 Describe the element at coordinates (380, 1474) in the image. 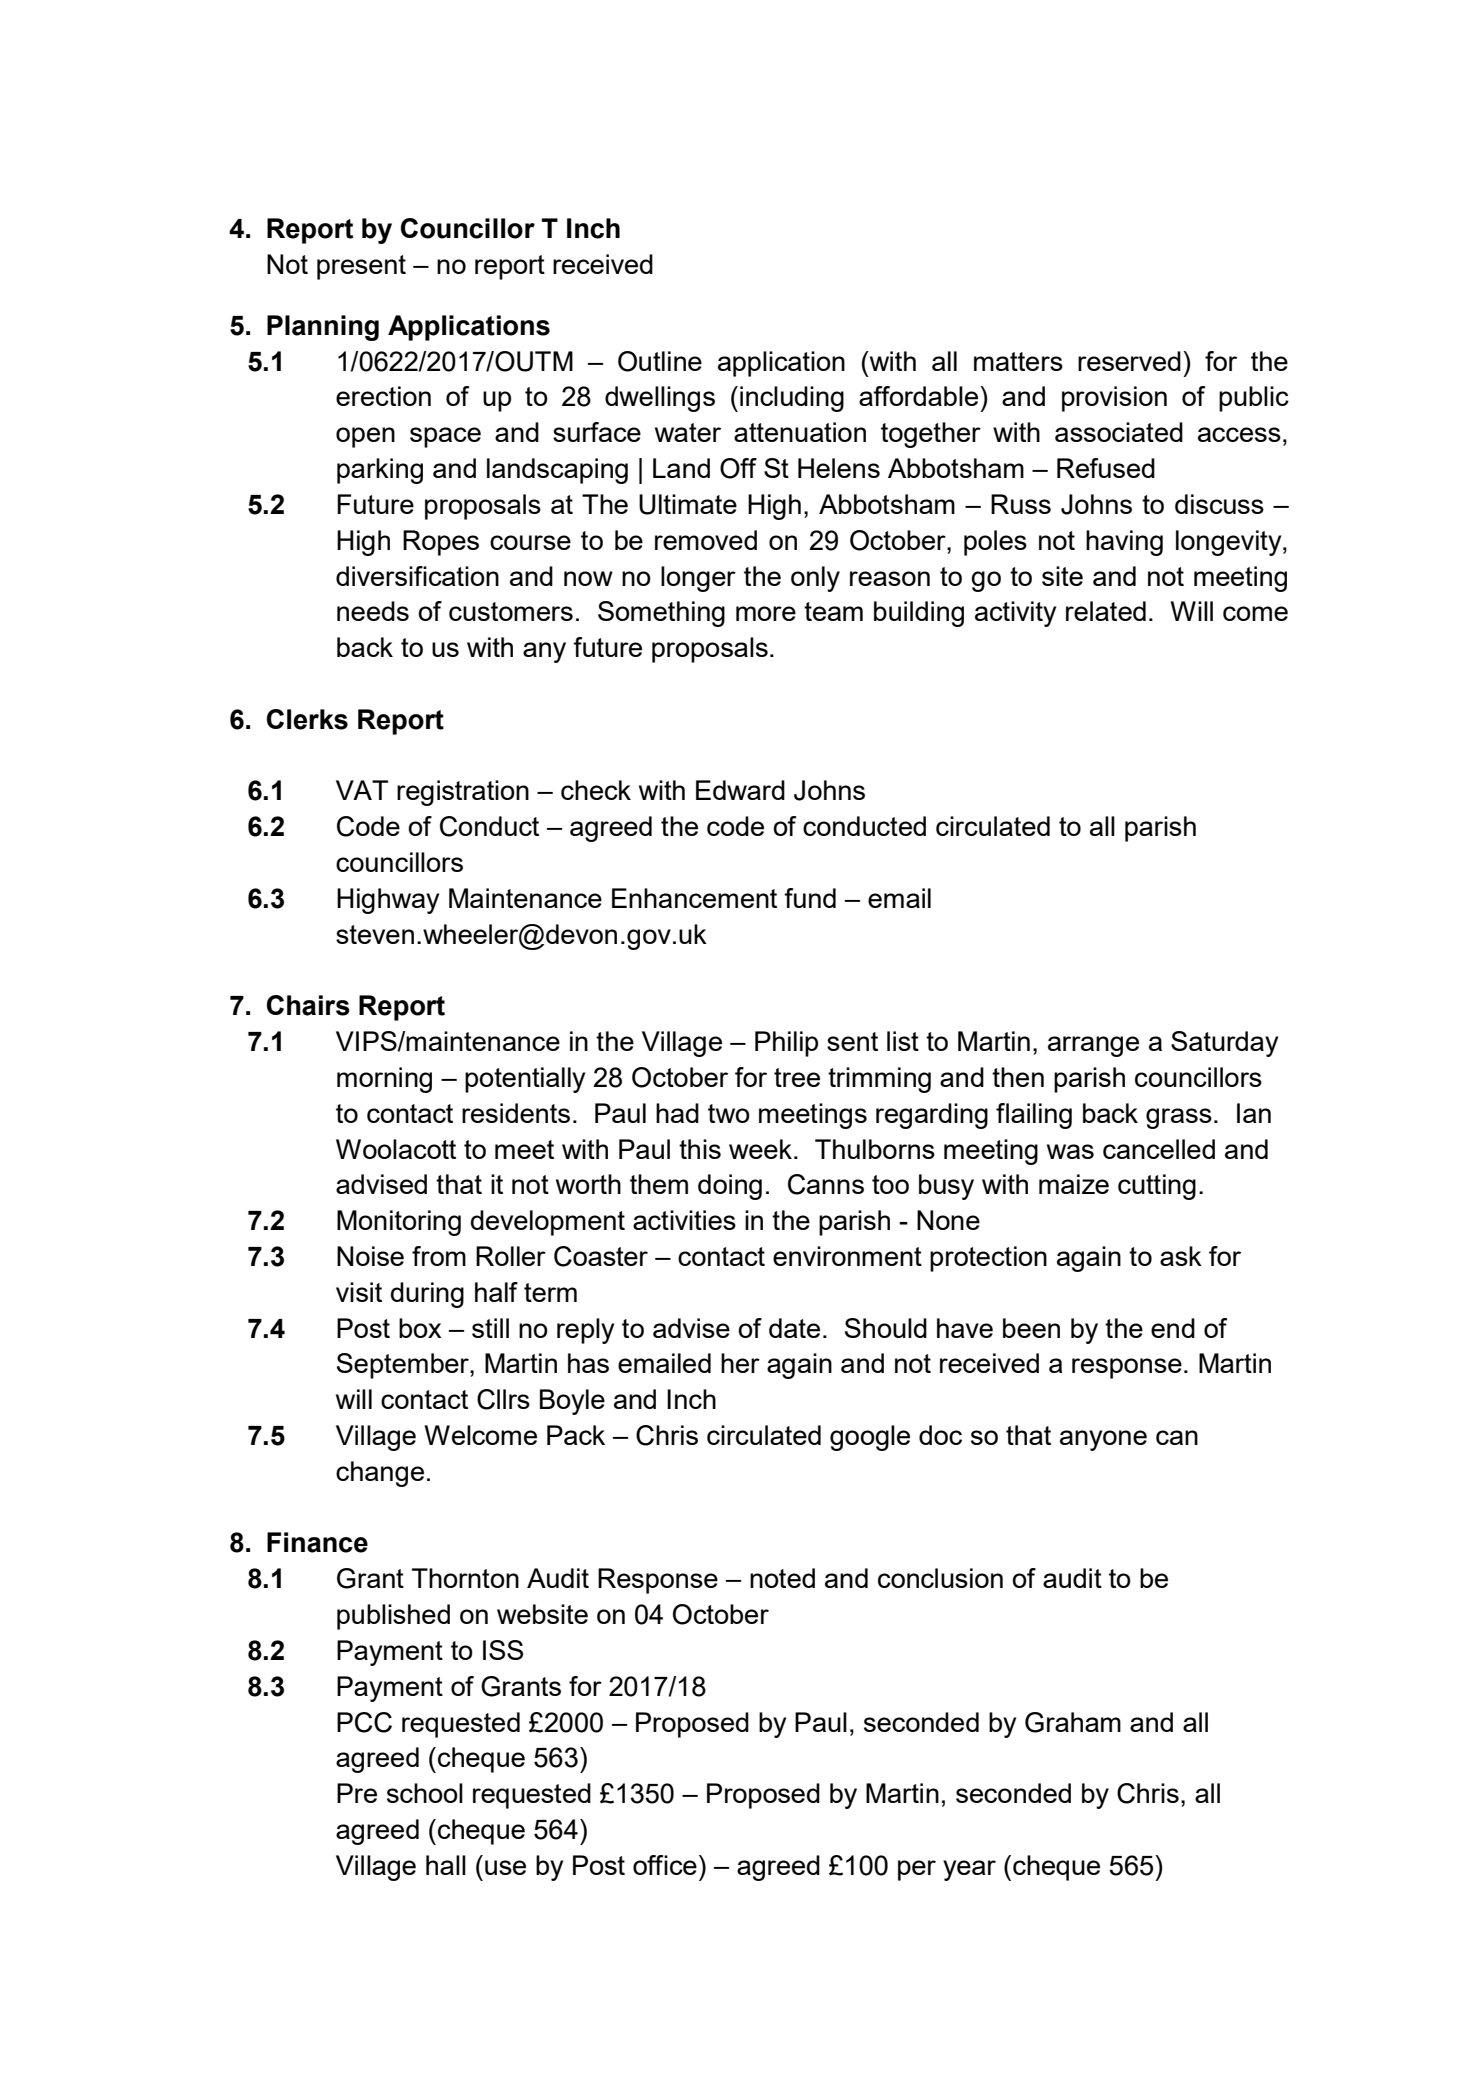

I see `change` at that location.
